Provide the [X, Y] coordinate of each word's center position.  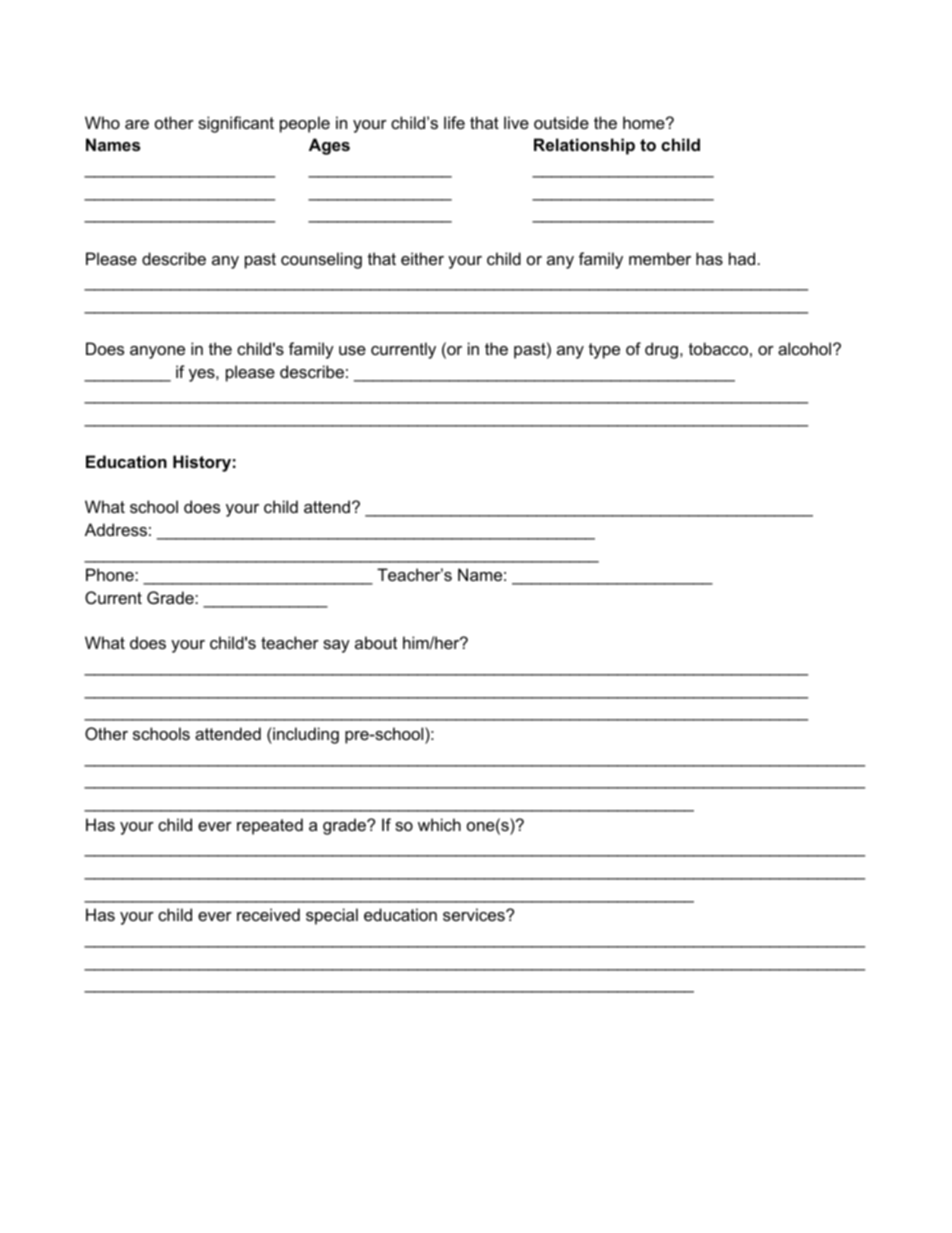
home [645, 122]
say [336, 646]
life [454, 122]
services [475, 914]
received [268, 914]
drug [661, 350]
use [352, 350]
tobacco [718, 348]
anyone [157, 352]
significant [236, 124]
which [439, 824]
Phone [111, 574]
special [332, 916]
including [305, 735]
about [376, 642]
